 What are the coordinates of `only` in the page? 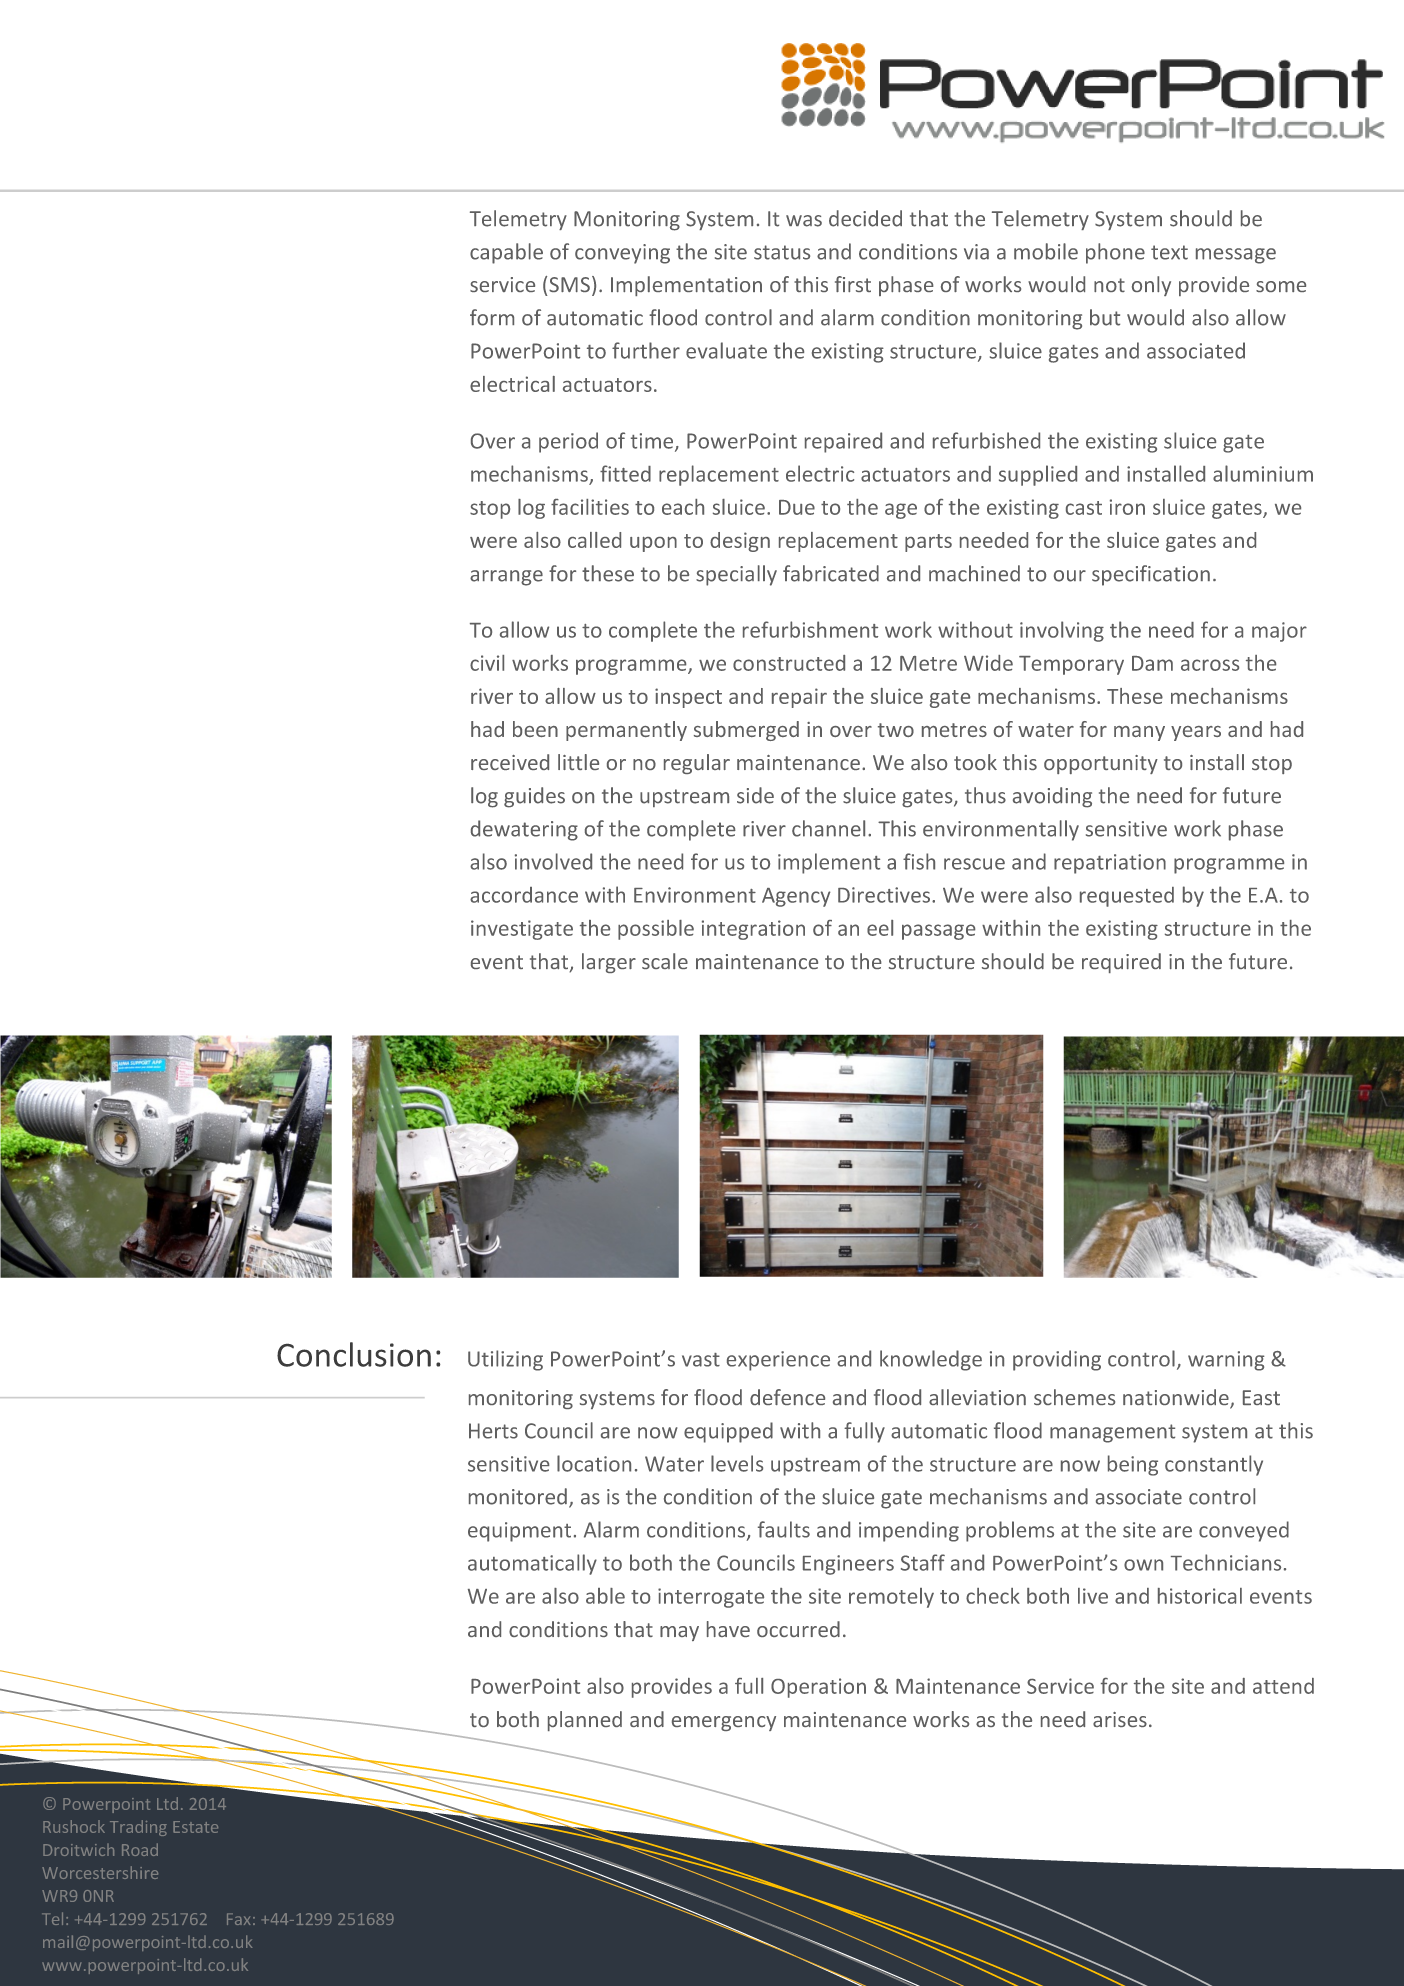 It's located at (1151, 286).
